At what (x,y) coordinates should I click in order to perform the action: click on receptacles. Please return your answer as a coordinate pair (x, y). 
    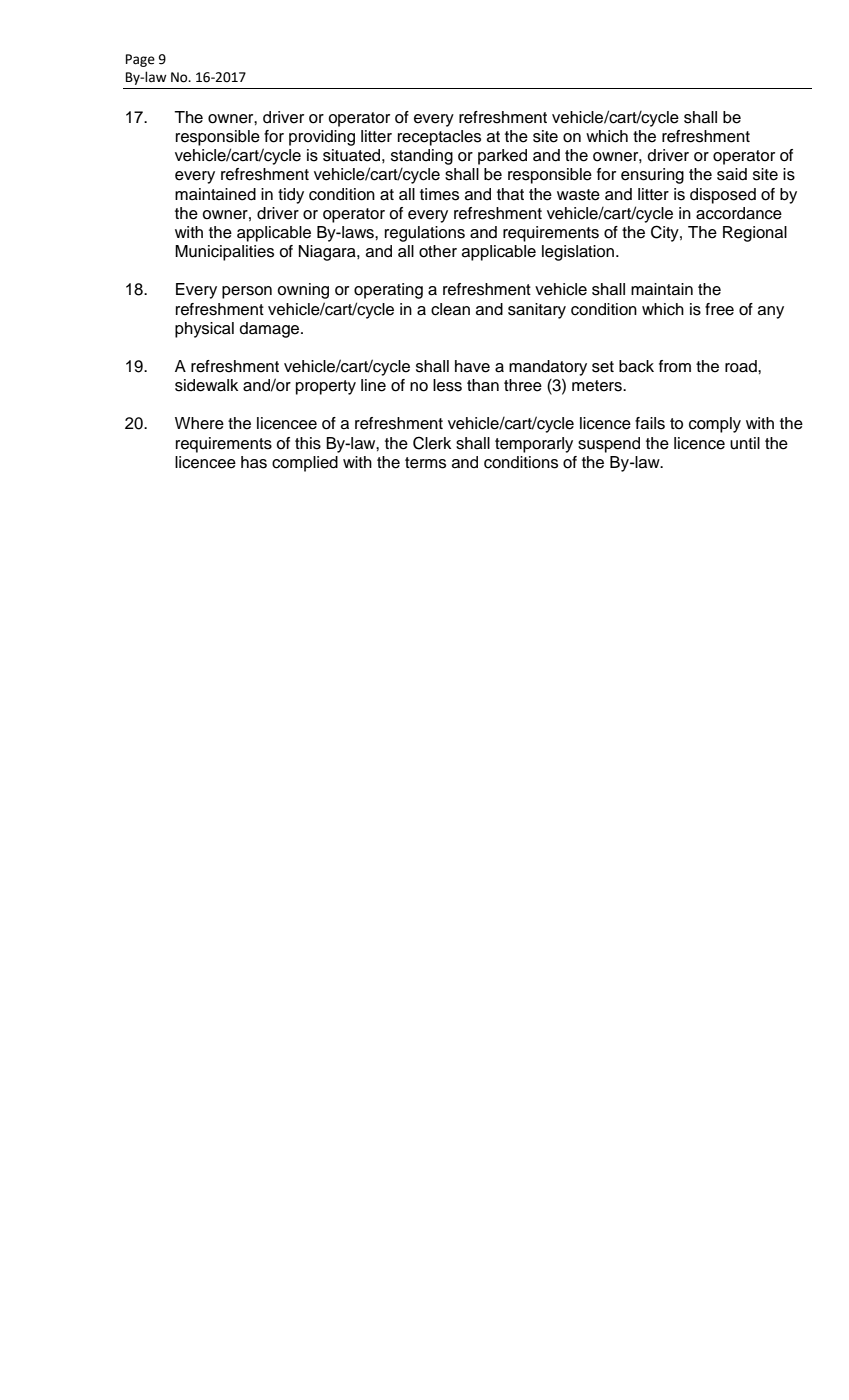
    Looking at the image, I should click on (439, 138).
